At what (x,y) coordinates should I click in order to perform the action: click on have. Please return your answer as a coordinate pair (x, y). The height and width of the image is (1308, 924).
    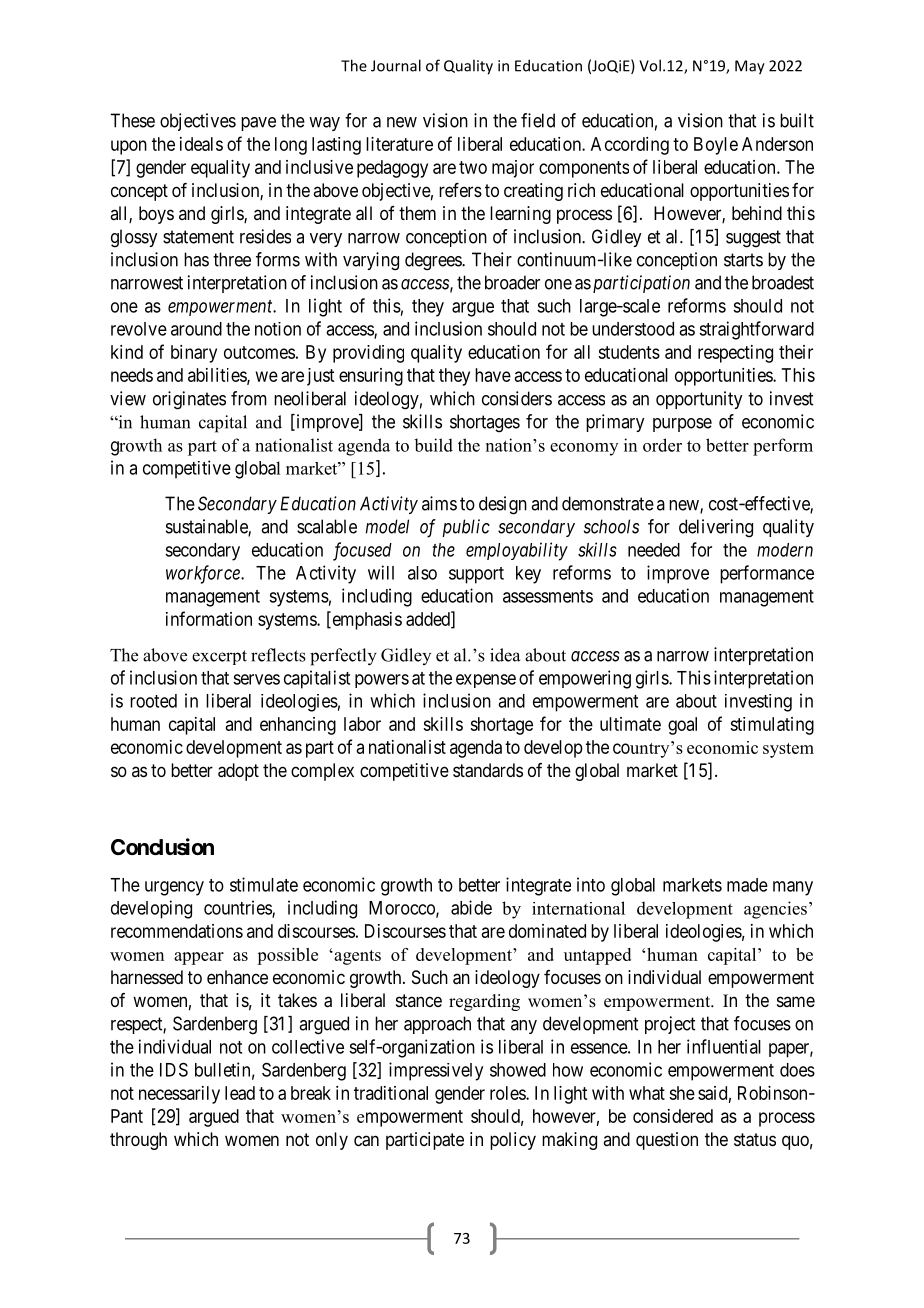
    Looking at the image, I should click on (493, 375).
